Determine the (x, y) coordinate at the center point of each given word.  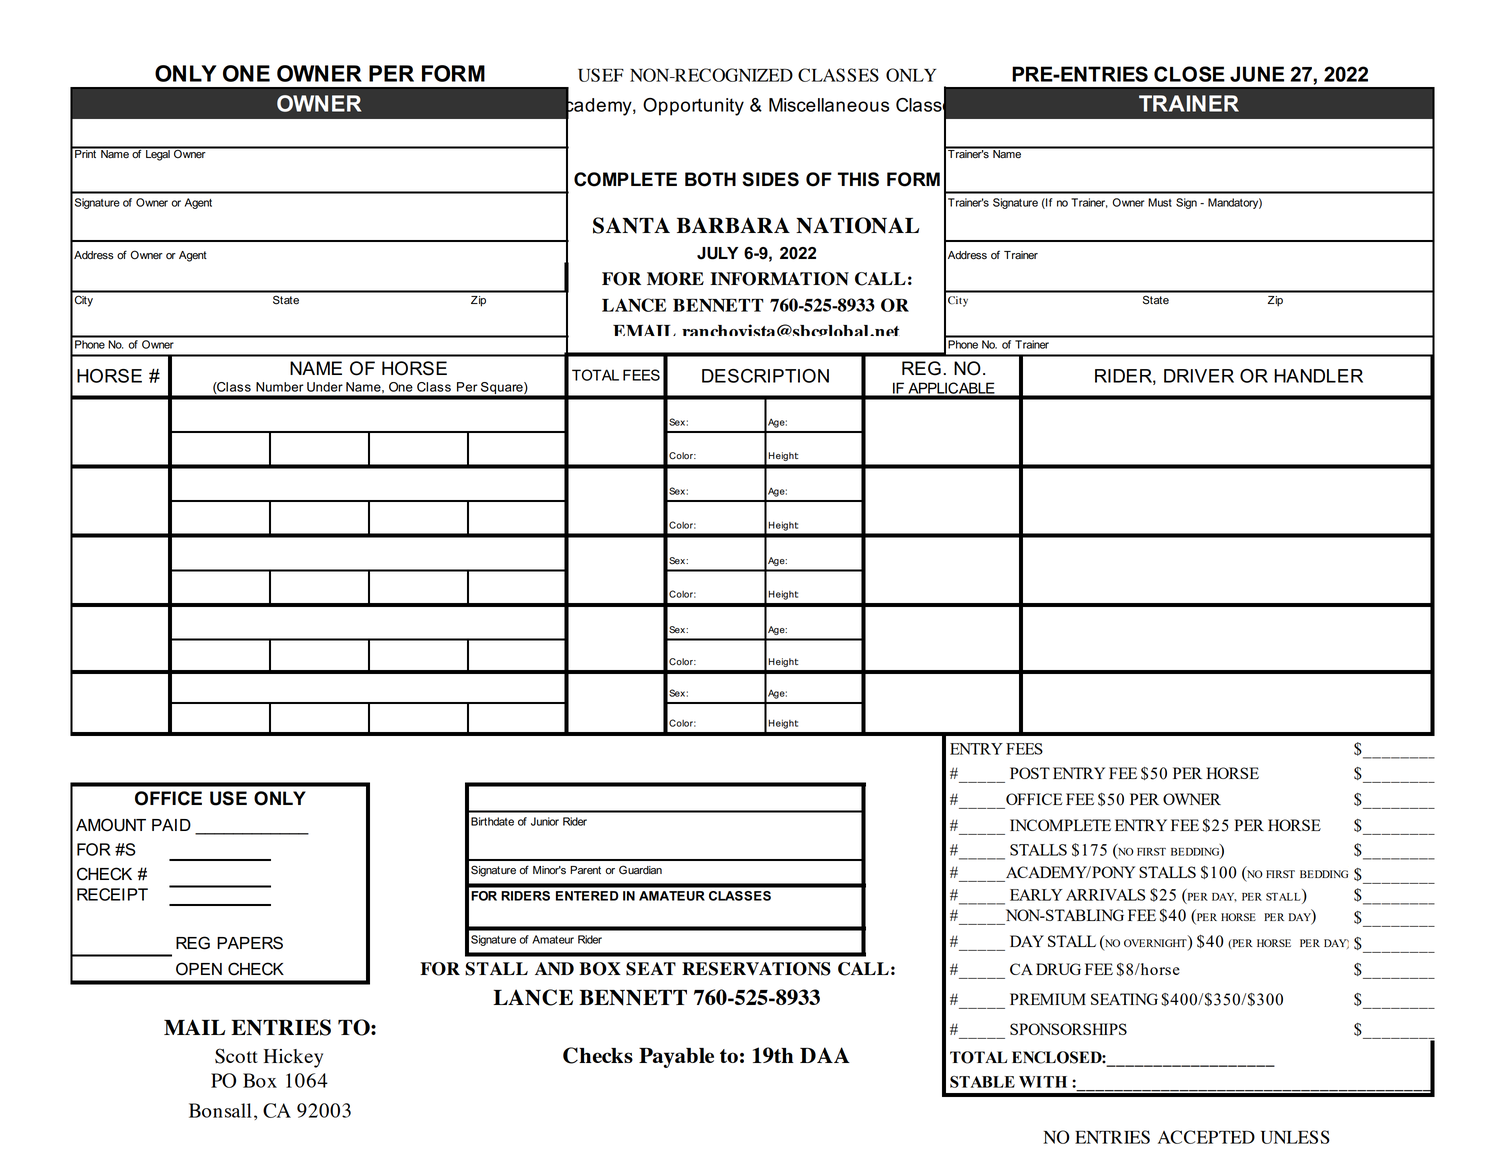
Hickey (293, 1058)
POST (1030, 773)
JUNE (1257, 74)
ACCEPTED (1206, 1137)
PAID (171, 825)
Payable (676, 1057)
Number (280, 387)
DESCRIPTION (765, 376)
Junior (545, 821)
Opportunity (693, 107)
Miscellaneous (829, 105)
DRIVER (1199, 376)
